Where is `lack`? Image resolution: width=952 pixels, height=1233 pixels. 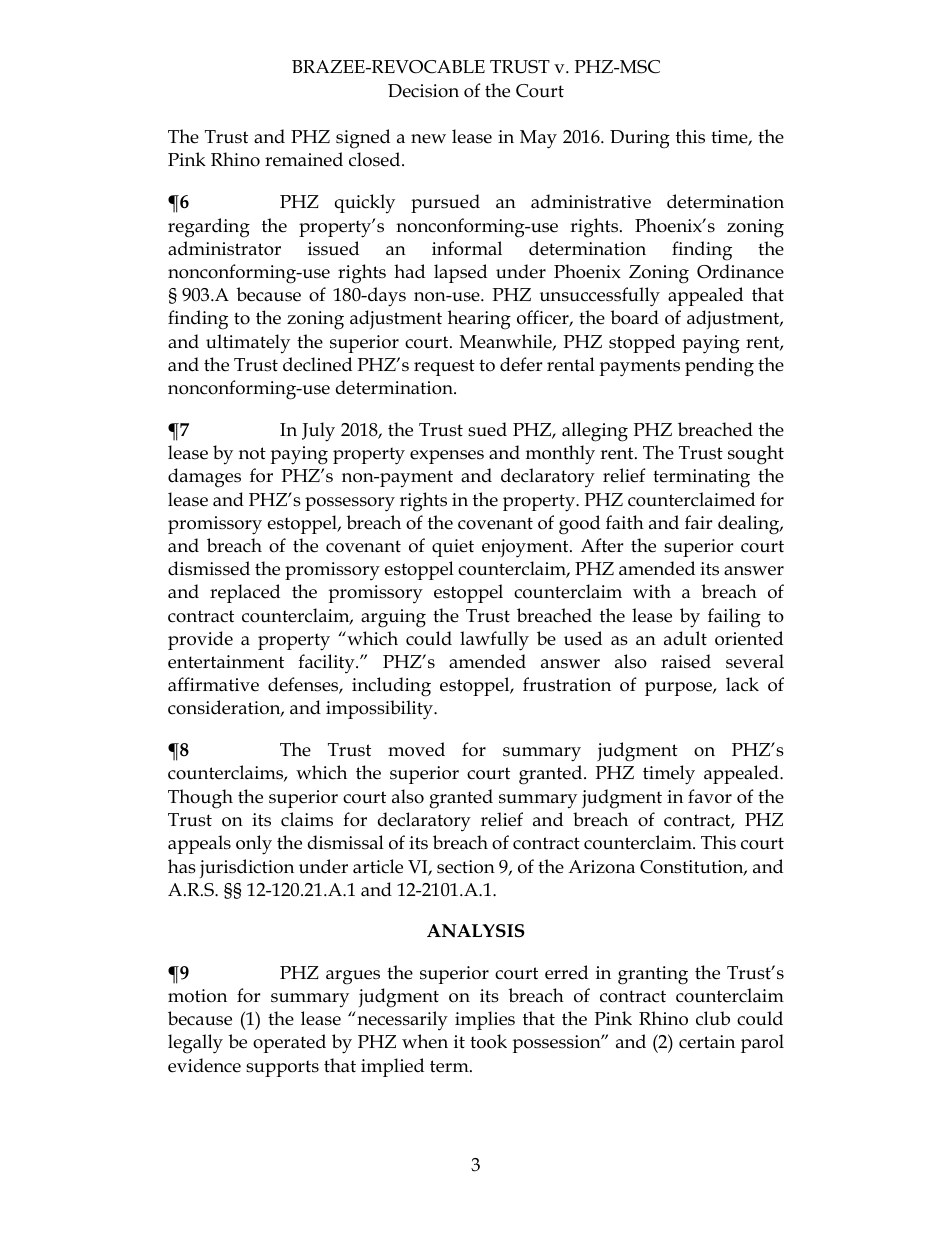 lack is located at coordinates (742, 684).
